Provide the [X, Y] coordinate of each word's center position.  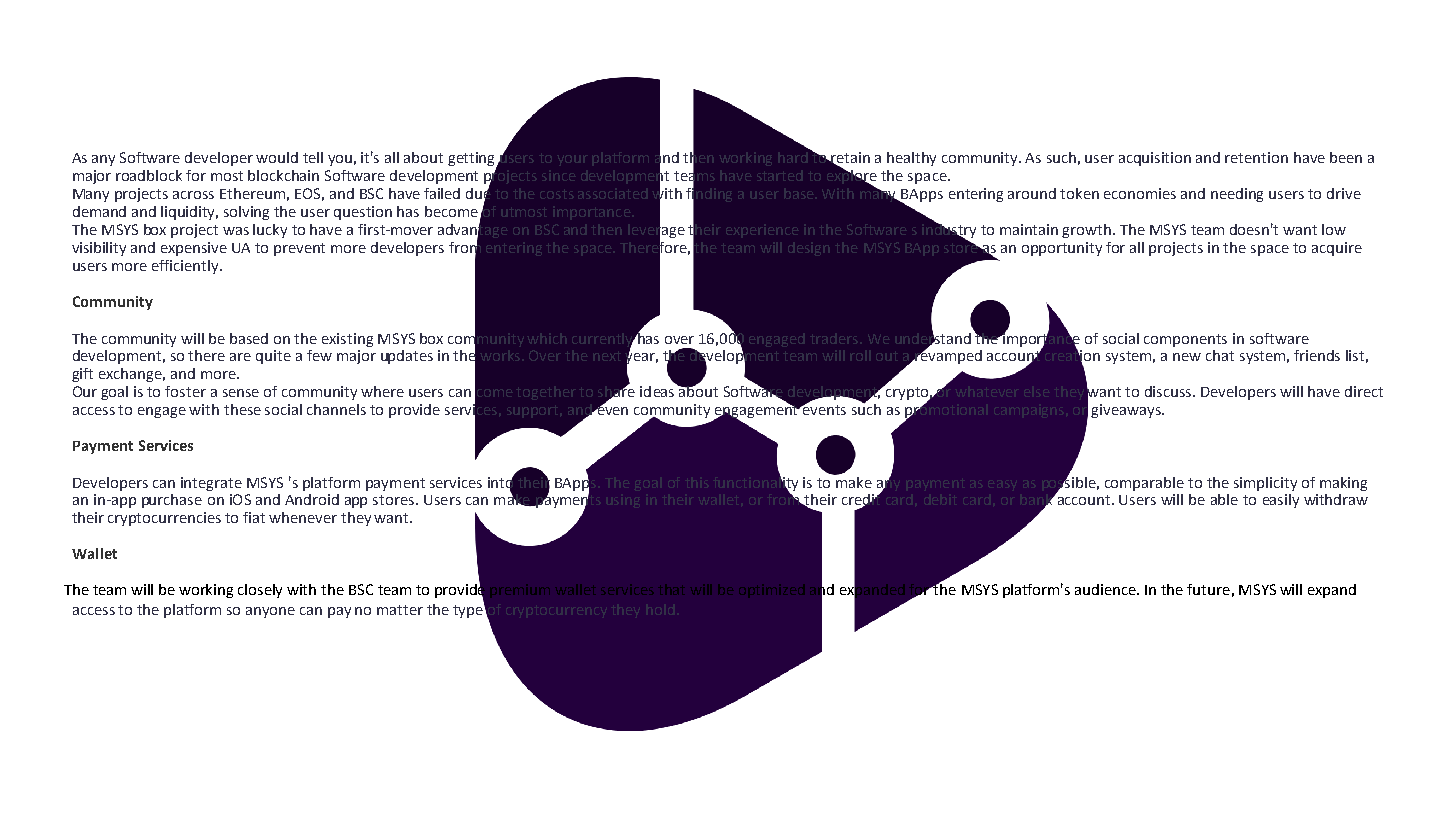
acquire [1337, 249]
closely [260, 591]
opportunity [1062, 249]
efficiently [186, 267]
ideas [657, 391]
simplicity [1265, 484]
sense [241, 393]
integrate [211, 484]
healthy [911, 159]
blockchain [283, 175]
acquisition [1155, 159]
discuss [1170, 391]
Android [312, 499]
